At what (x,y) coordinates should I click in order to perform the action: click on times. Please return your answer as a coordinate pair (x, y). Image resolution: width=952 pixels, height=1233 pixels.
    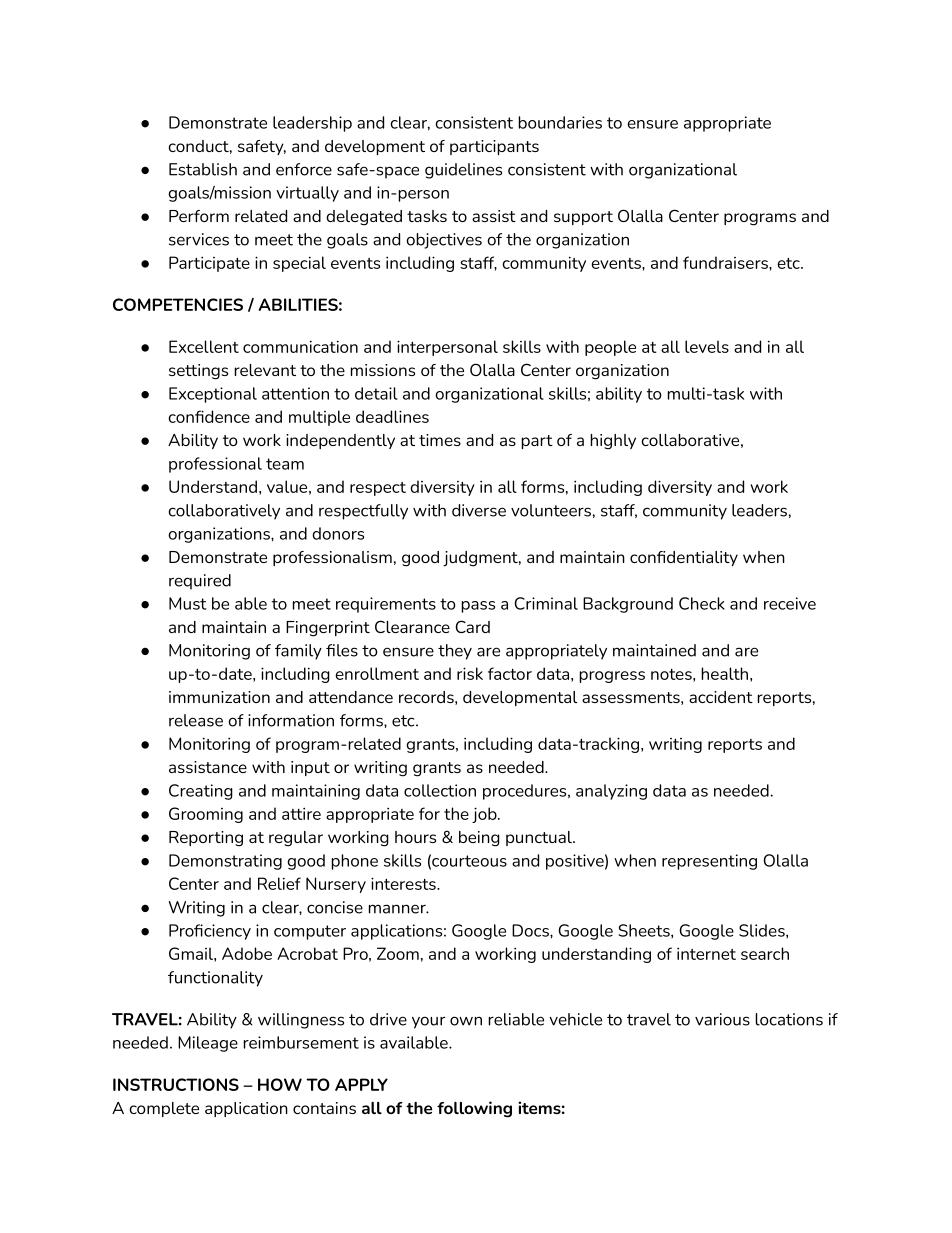
    Looking at the image, I should click on (440, 440).
